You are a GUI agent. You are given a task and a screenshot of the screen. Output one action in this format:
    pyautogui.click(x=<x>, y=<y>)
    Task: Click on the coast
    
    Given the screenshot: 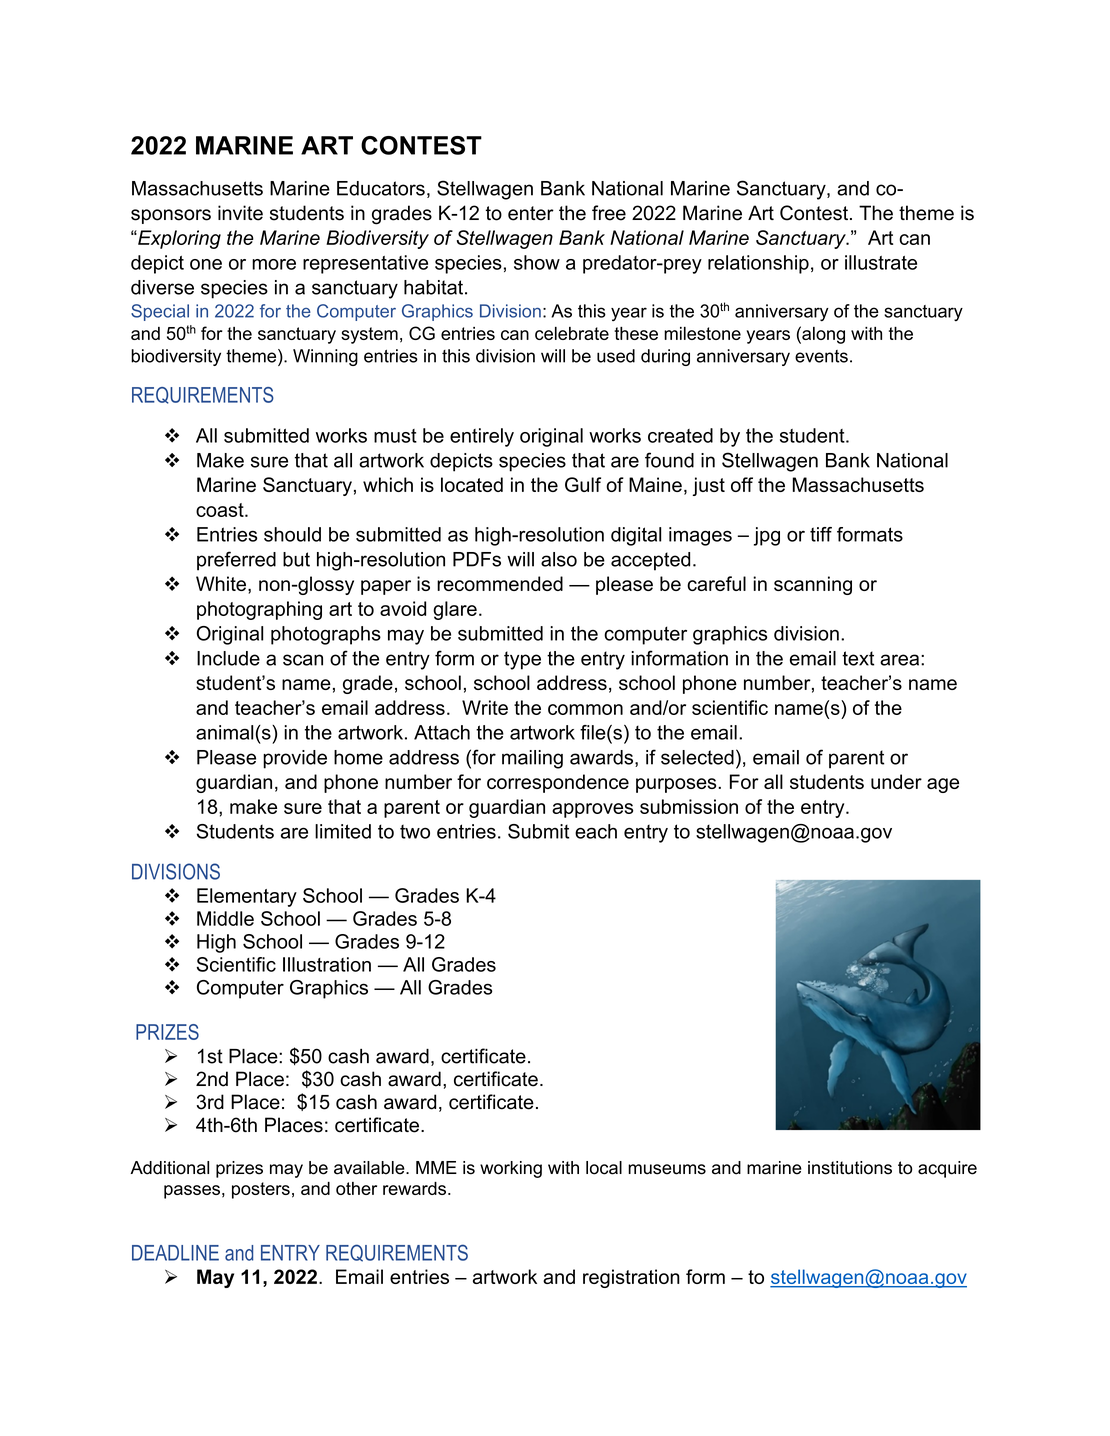 What is the action you would take?
    pyautogui.click(x=221, y=510)
